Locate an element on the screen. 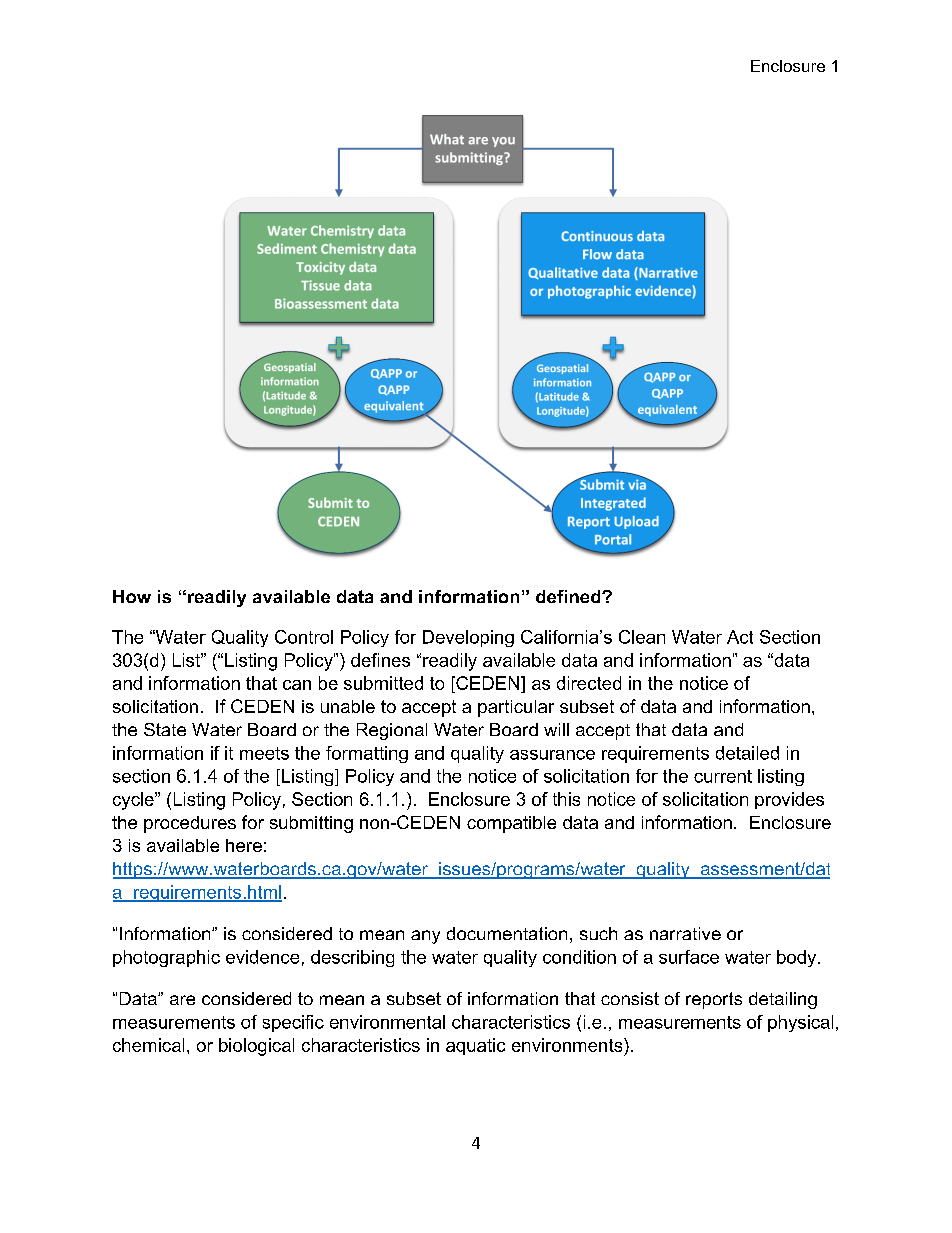 This screenshot has width=952, height=1233. evidence is located at coordinates (262, 957).
